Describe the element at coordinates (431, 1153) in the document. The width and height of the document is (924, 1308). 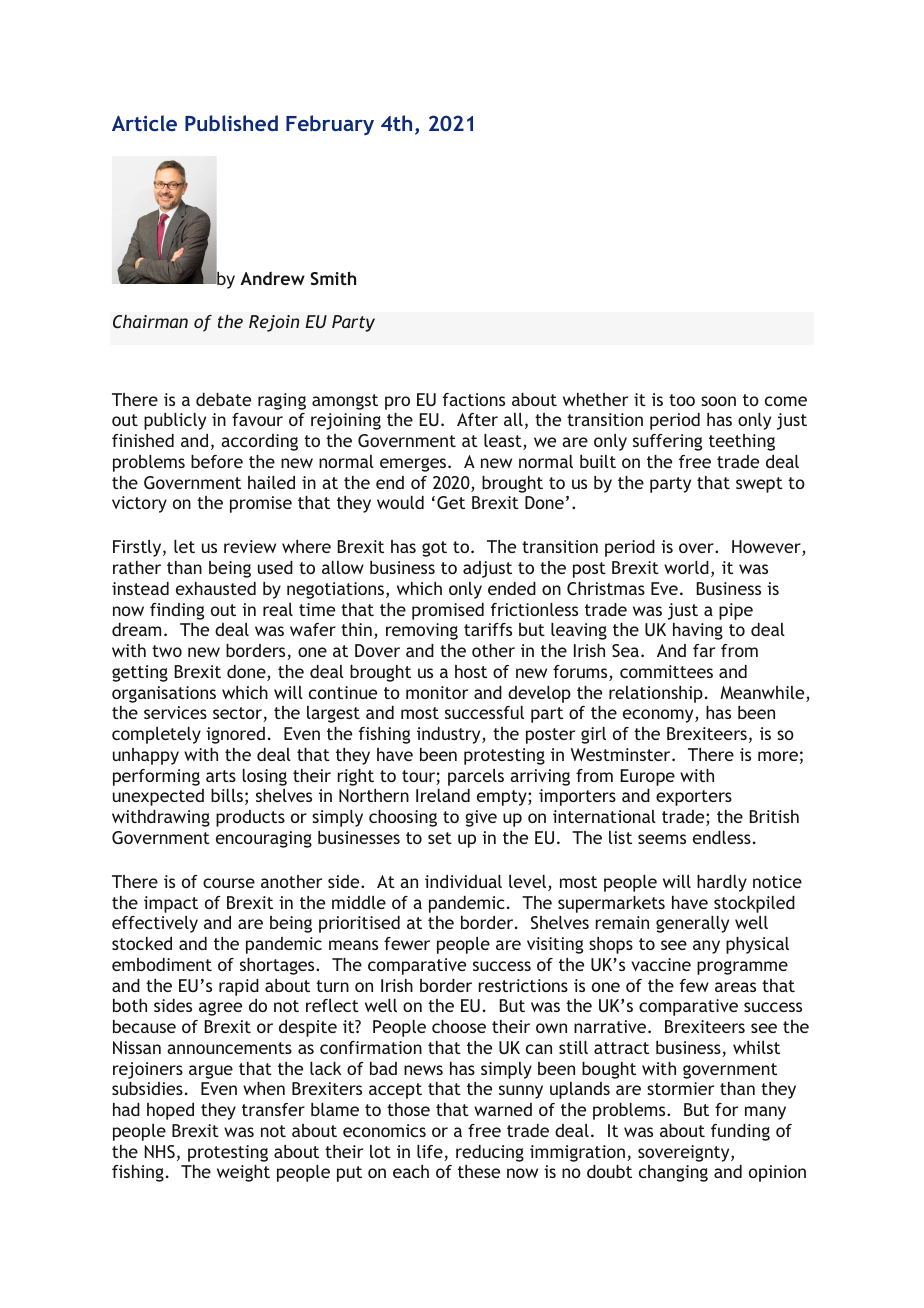
I see `life` at that location.
